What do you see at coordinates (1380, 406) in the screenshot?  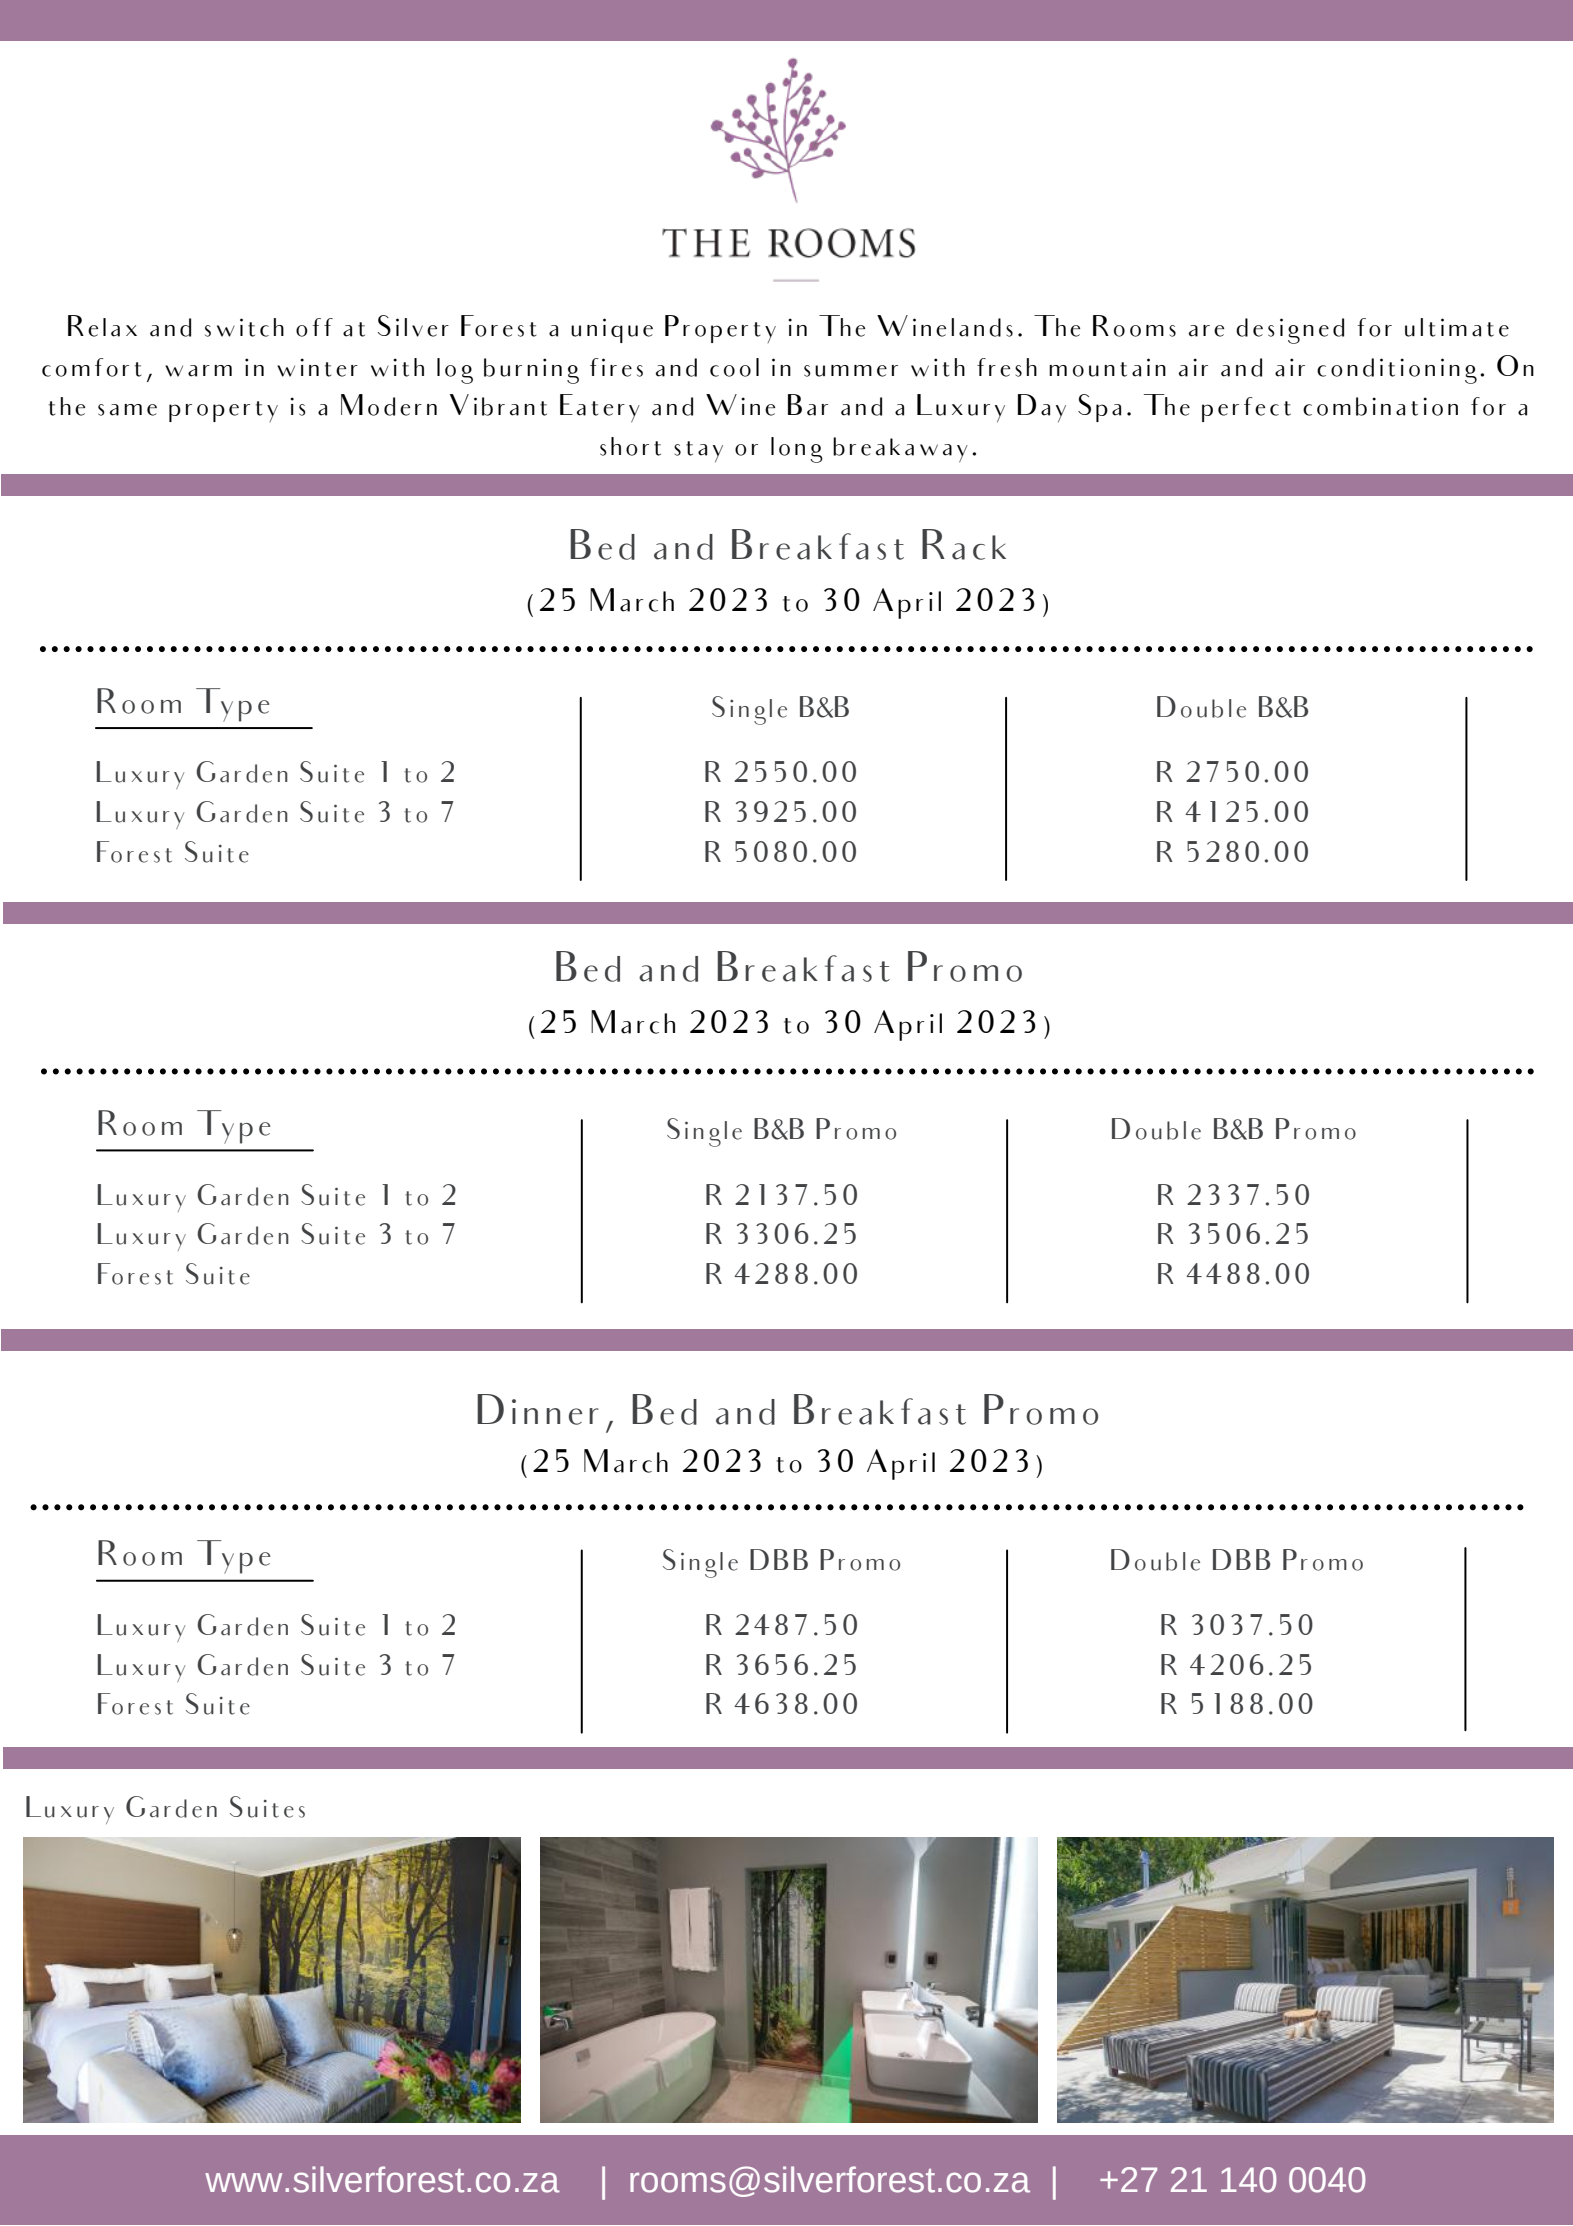 I see `combination` at bounding box center [1380, 406].
